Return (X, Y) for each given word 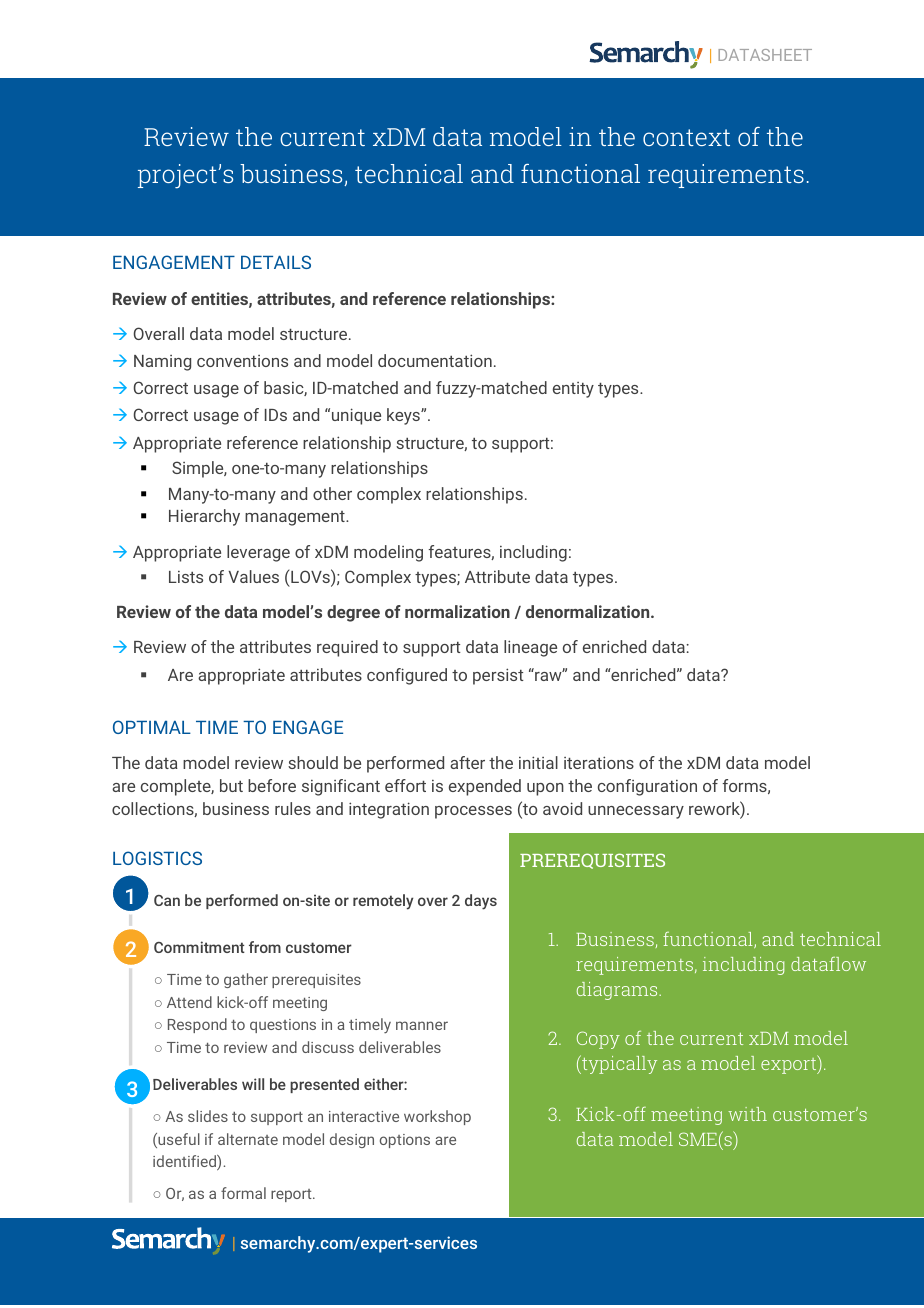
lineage (530, 648)
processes (473, 812)
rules (293, 808)
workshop (437, 1117)
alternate (248, 1139)
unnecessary (636, 812)
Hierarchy (204, 517)
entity (573, 390)
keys (404, 416)
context (686, 137)
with (747, 1114)
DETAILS (276, 262)
